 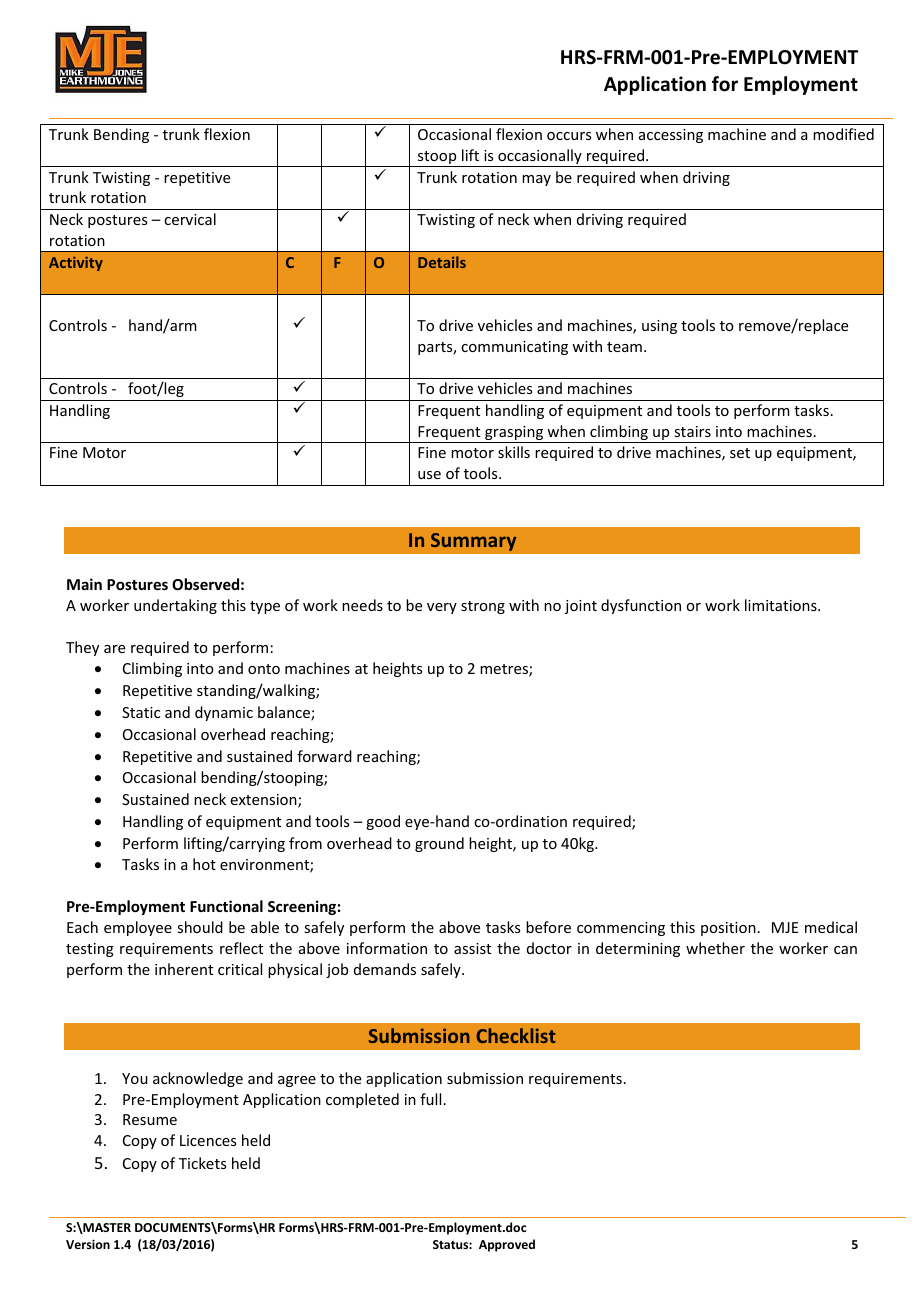 What do you see at coordinates (175, 606) in the screenshot?
I see `undertaking` at bounding box center [175, 606].
